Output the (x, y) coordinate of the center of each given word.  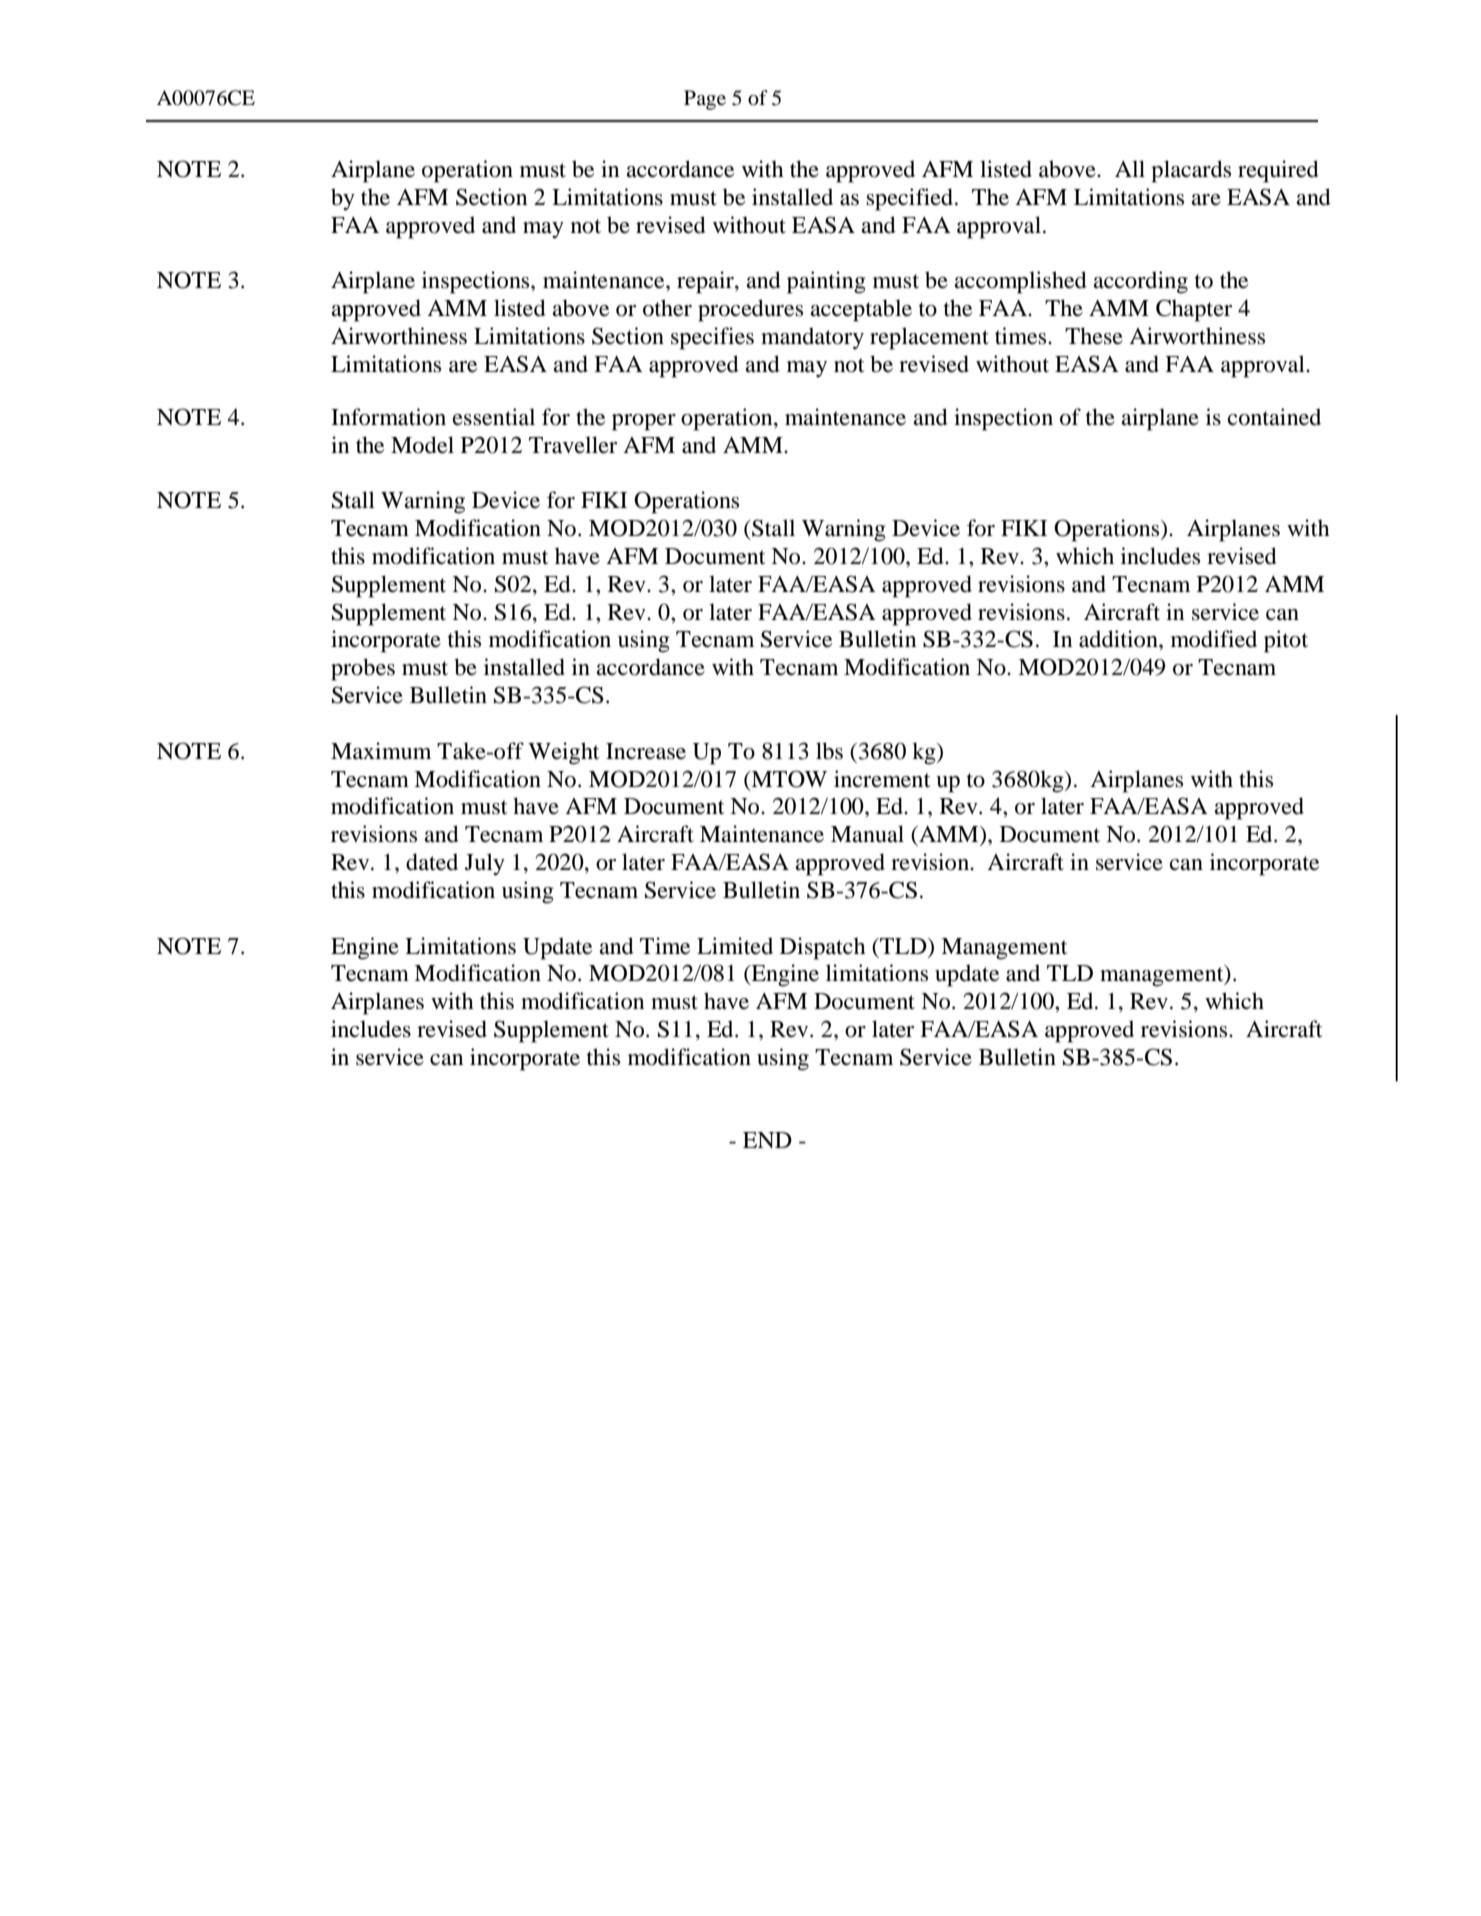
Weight (564, 753)
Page (705, 100)
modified (1214, 639)
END (767, 1140)
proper (644, 422)
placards (1191, 171)
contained (1274, 417)
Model (422, 445)
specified (911, 199)
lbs (829, 751)
